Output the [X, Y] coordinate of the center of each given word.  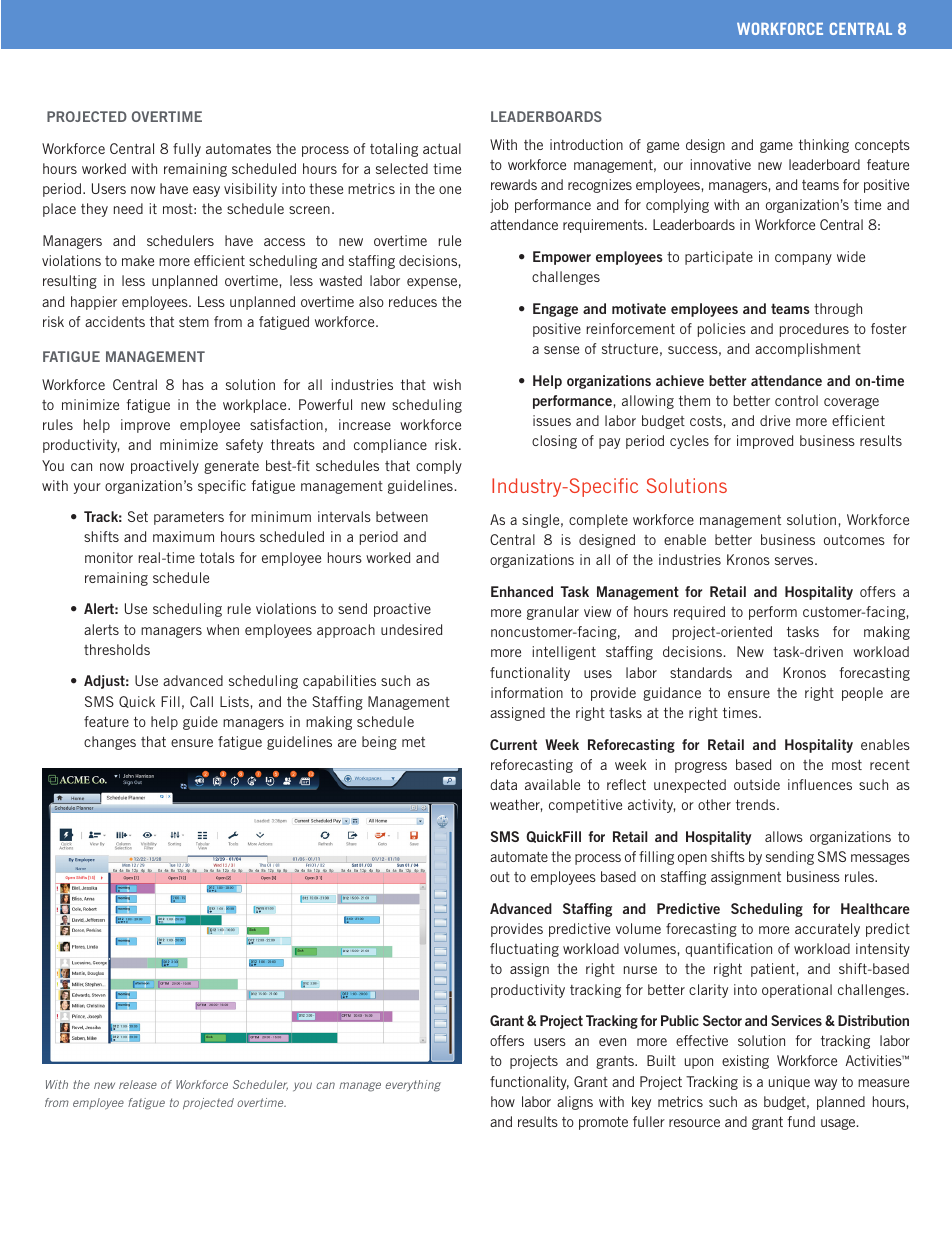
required [699, 613]
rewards [514, 184]
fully [187, 150]
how [503, 1101]
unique [789, 1083]
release [138, 1084]
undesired [411, 629]
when [223, 629]
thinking [824, 146]
